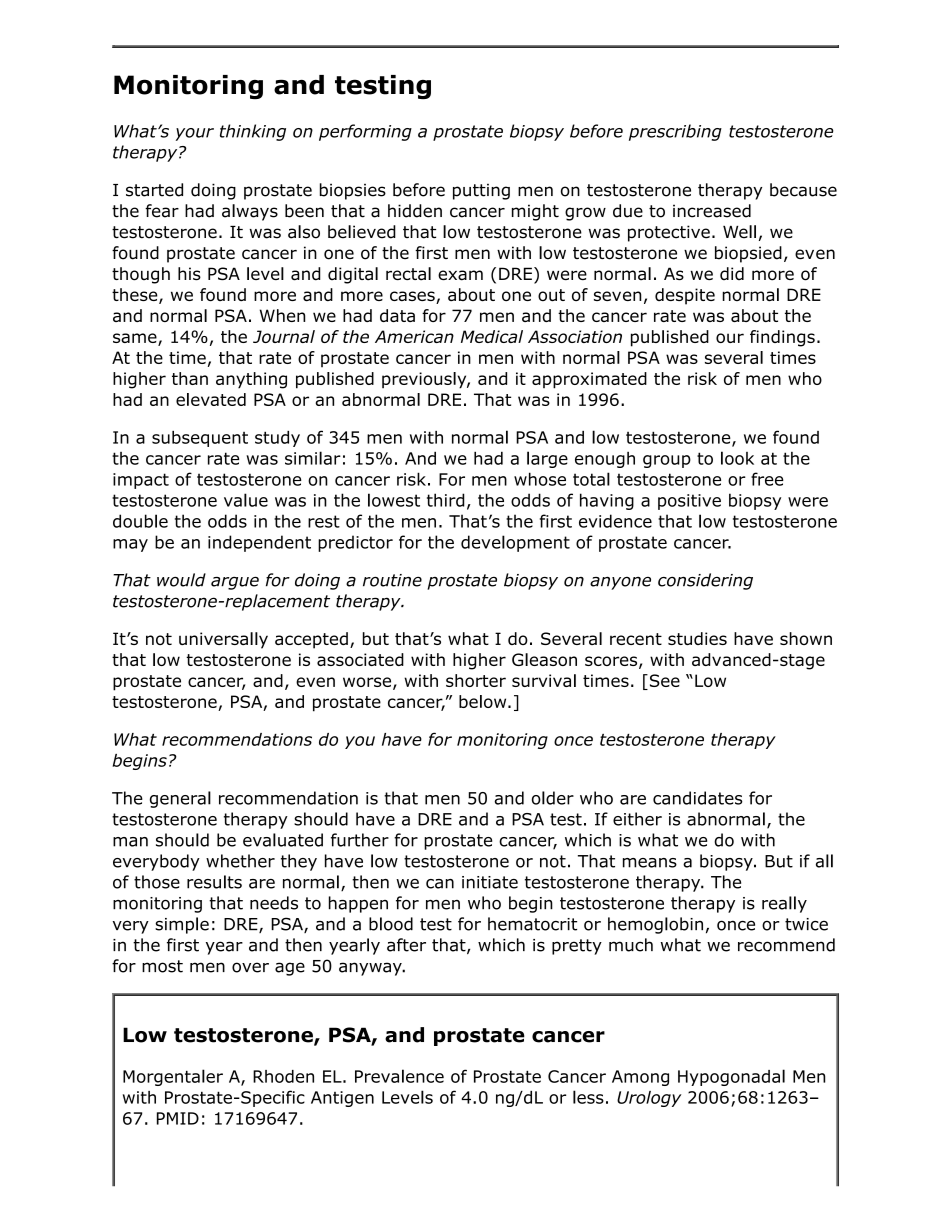 This image has width=952, height=1232. What do you see at coordinates (446, 500) in the image?
I see `third` at bounding box center [446, 500].
